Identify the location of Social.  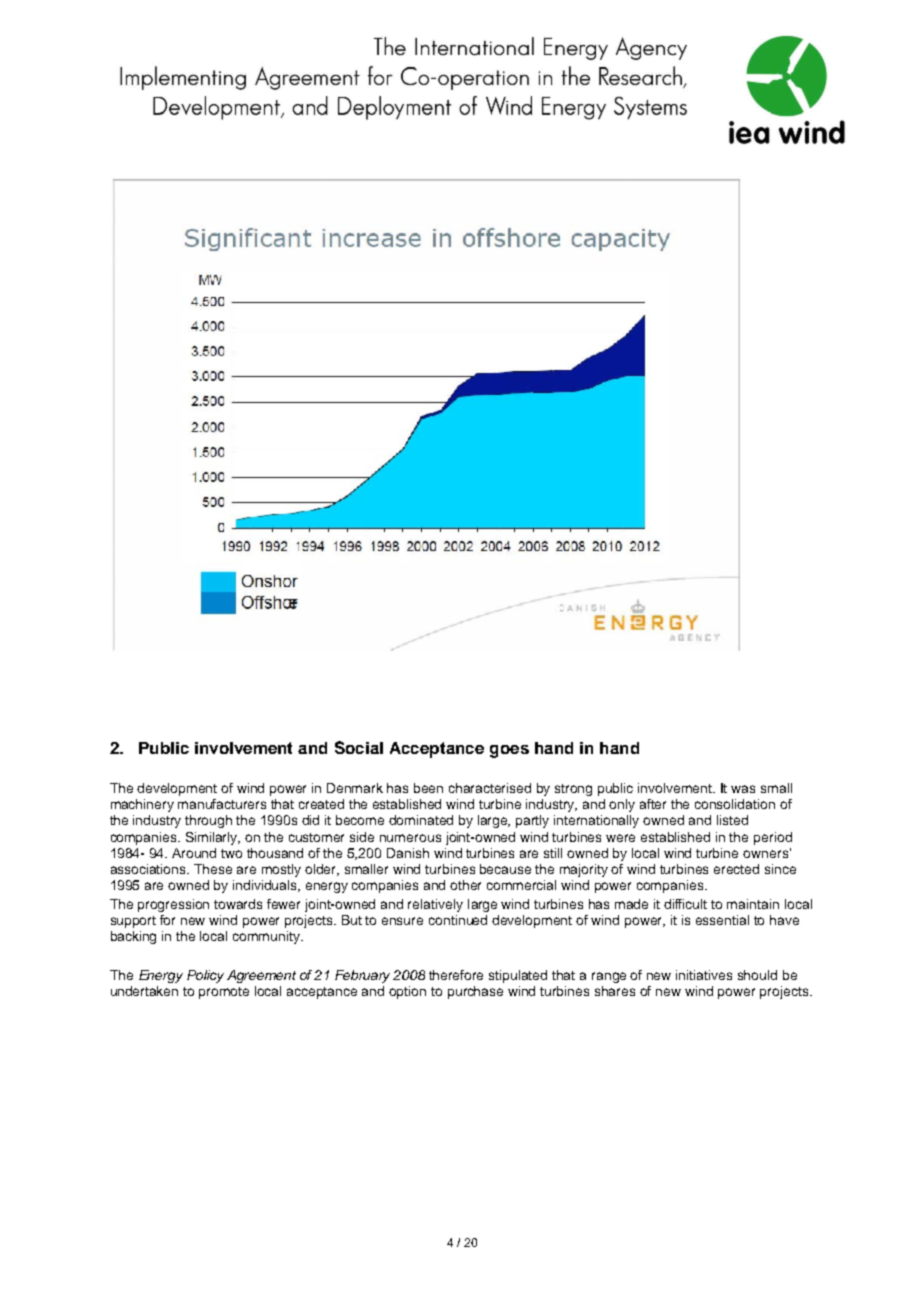
(359, 747).
